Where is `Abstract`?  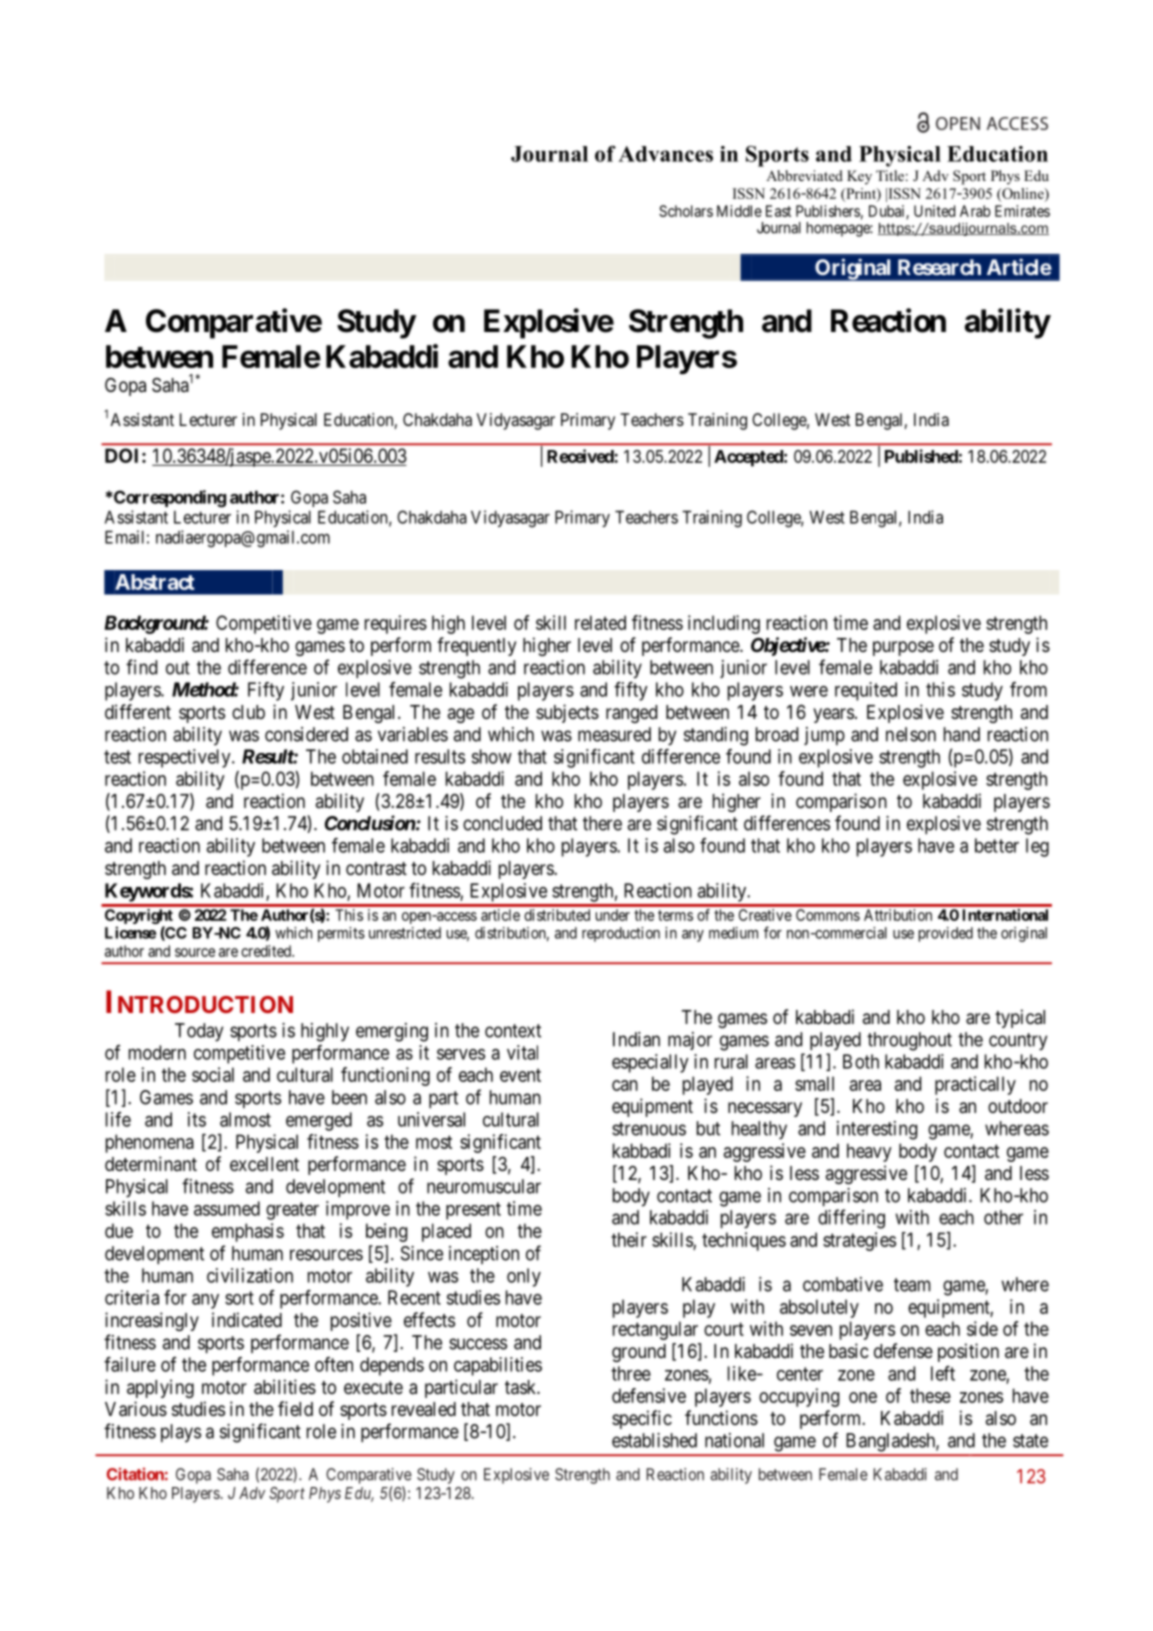
Abstract is located at coordinates (155, 582).
